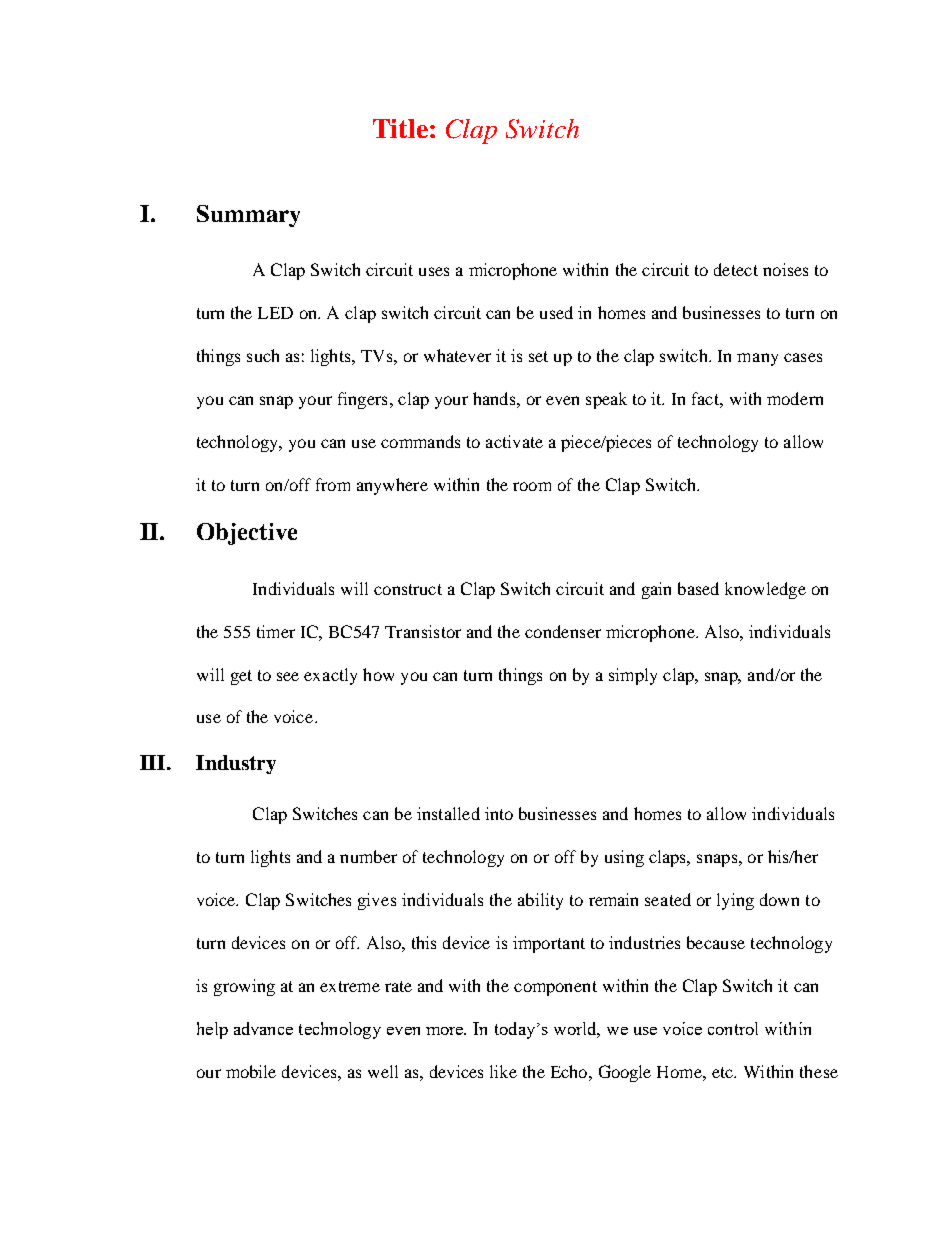 This screenshot has height=1233, width=952. I want to click on many, so click(757, 359).
